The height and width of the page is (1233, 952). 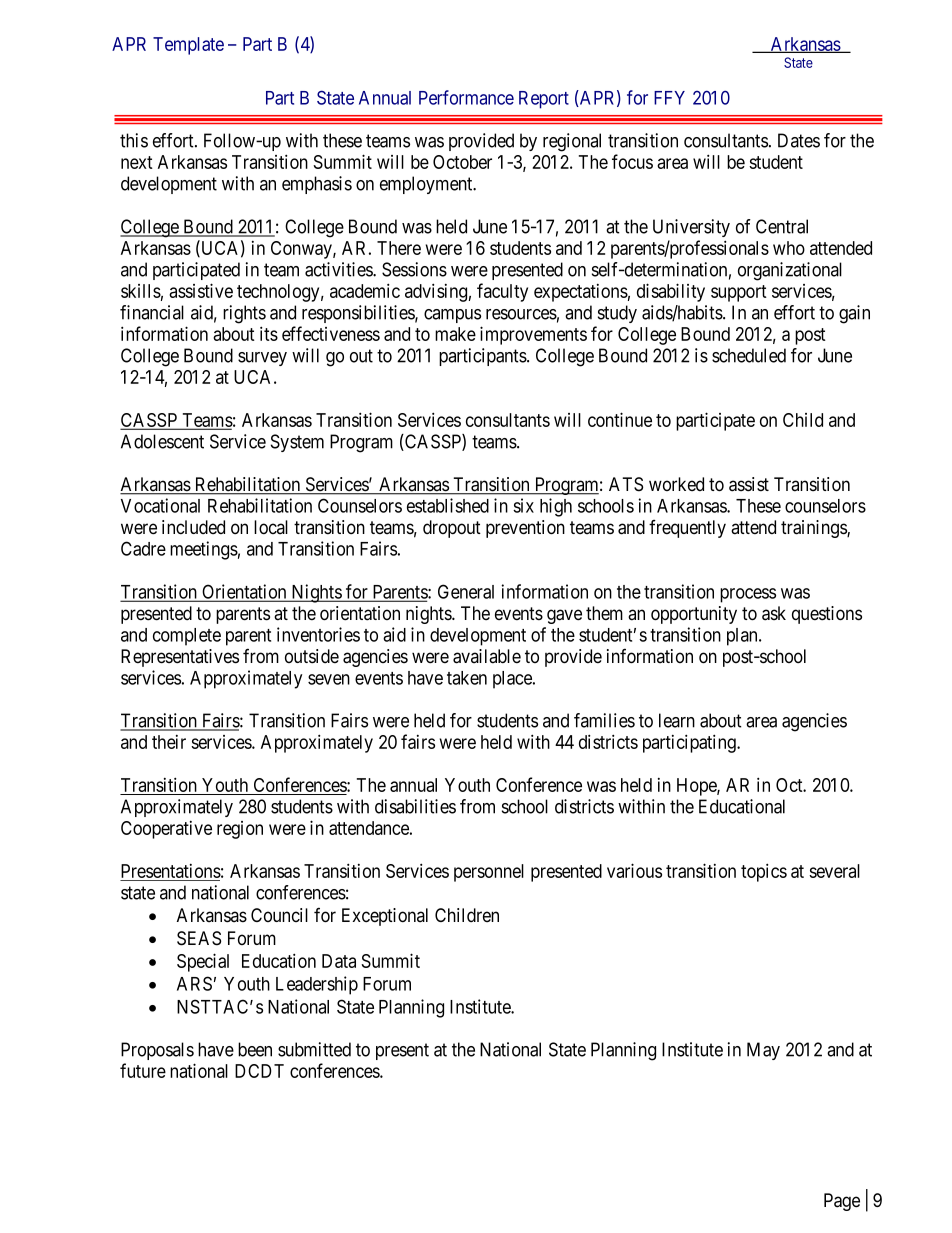 I want to click on Special, so click(x=203, y=962).
